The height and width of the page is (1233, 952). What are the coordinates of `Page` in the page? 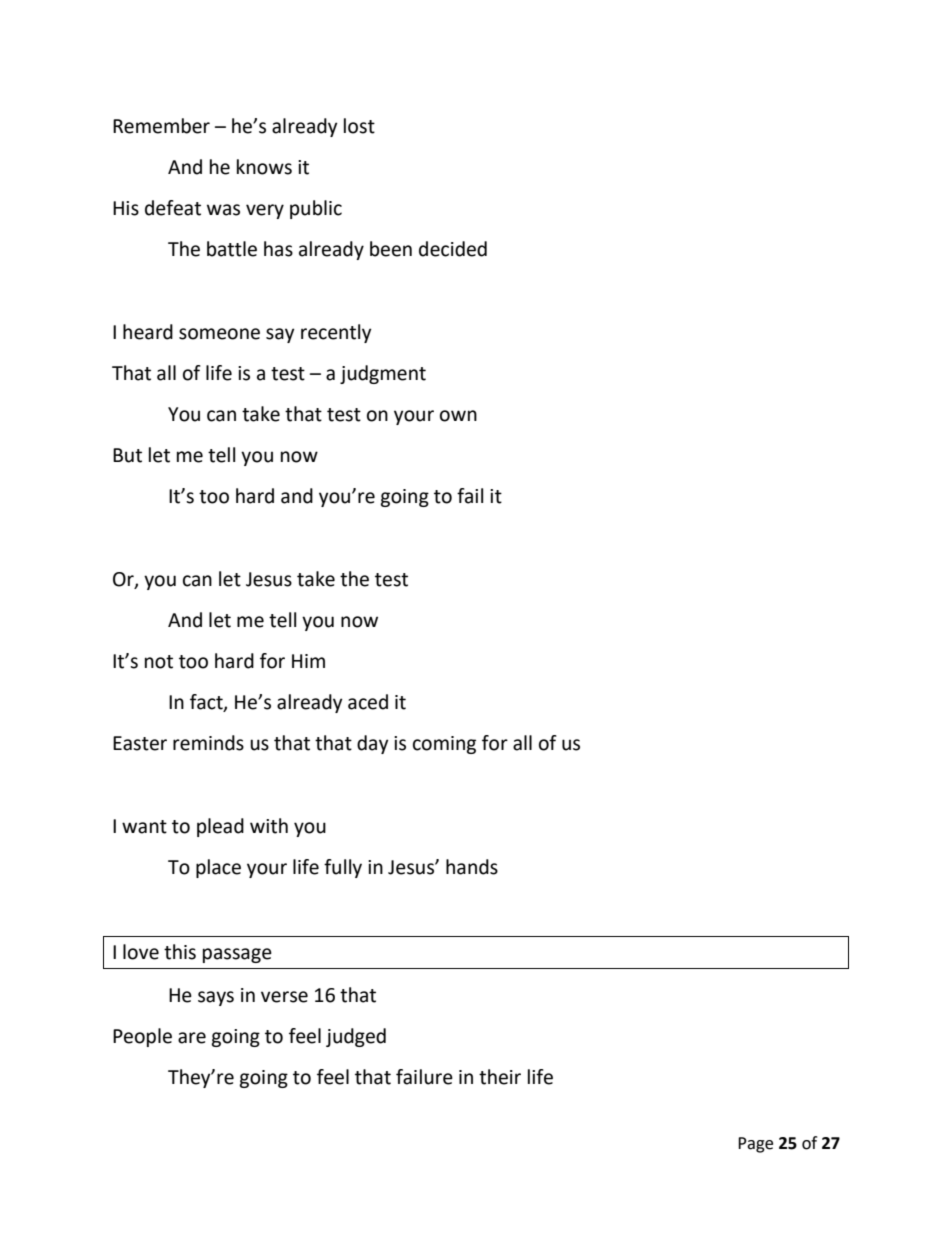 It's located at (755, 1145).
